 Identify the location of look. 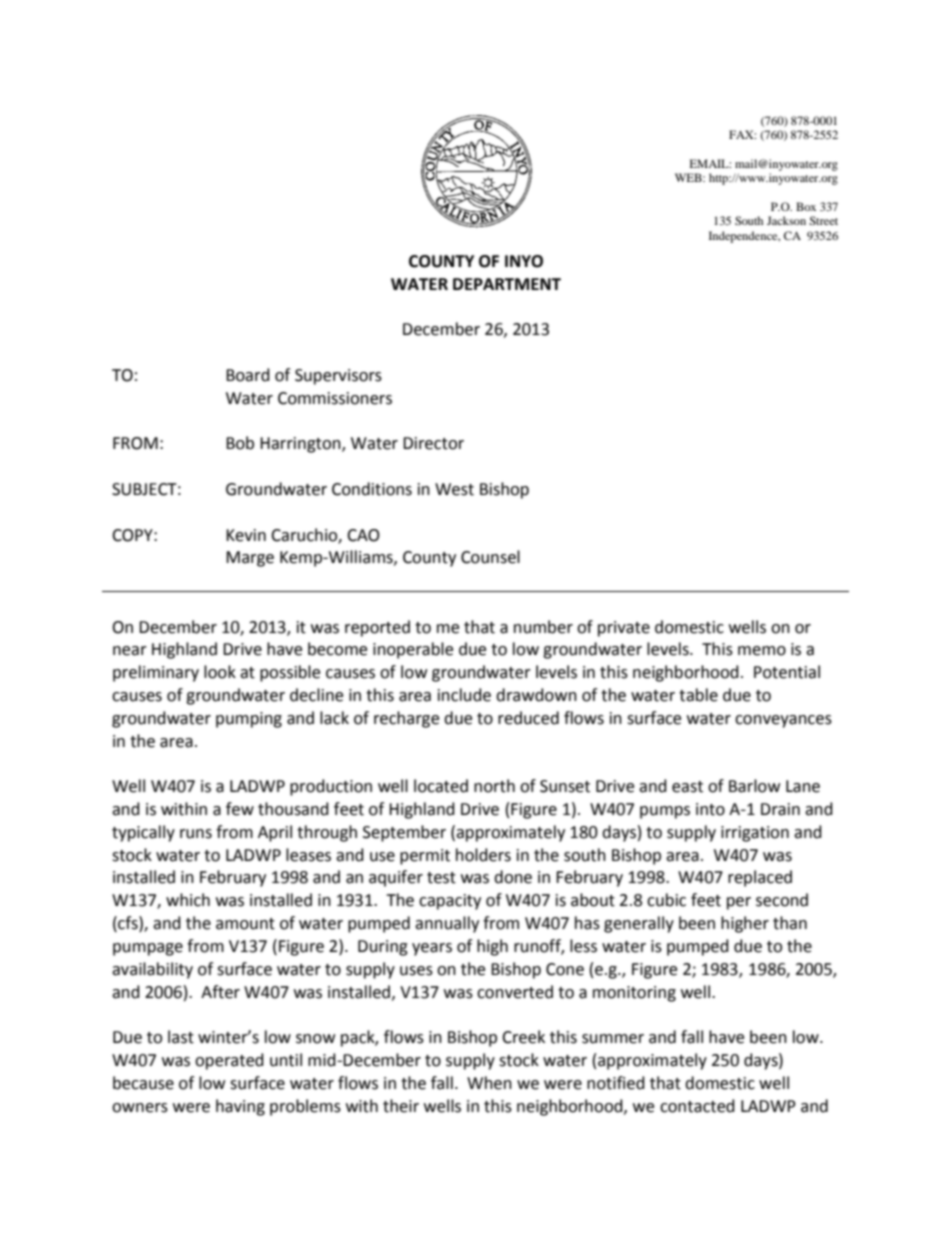
(220, 672).
